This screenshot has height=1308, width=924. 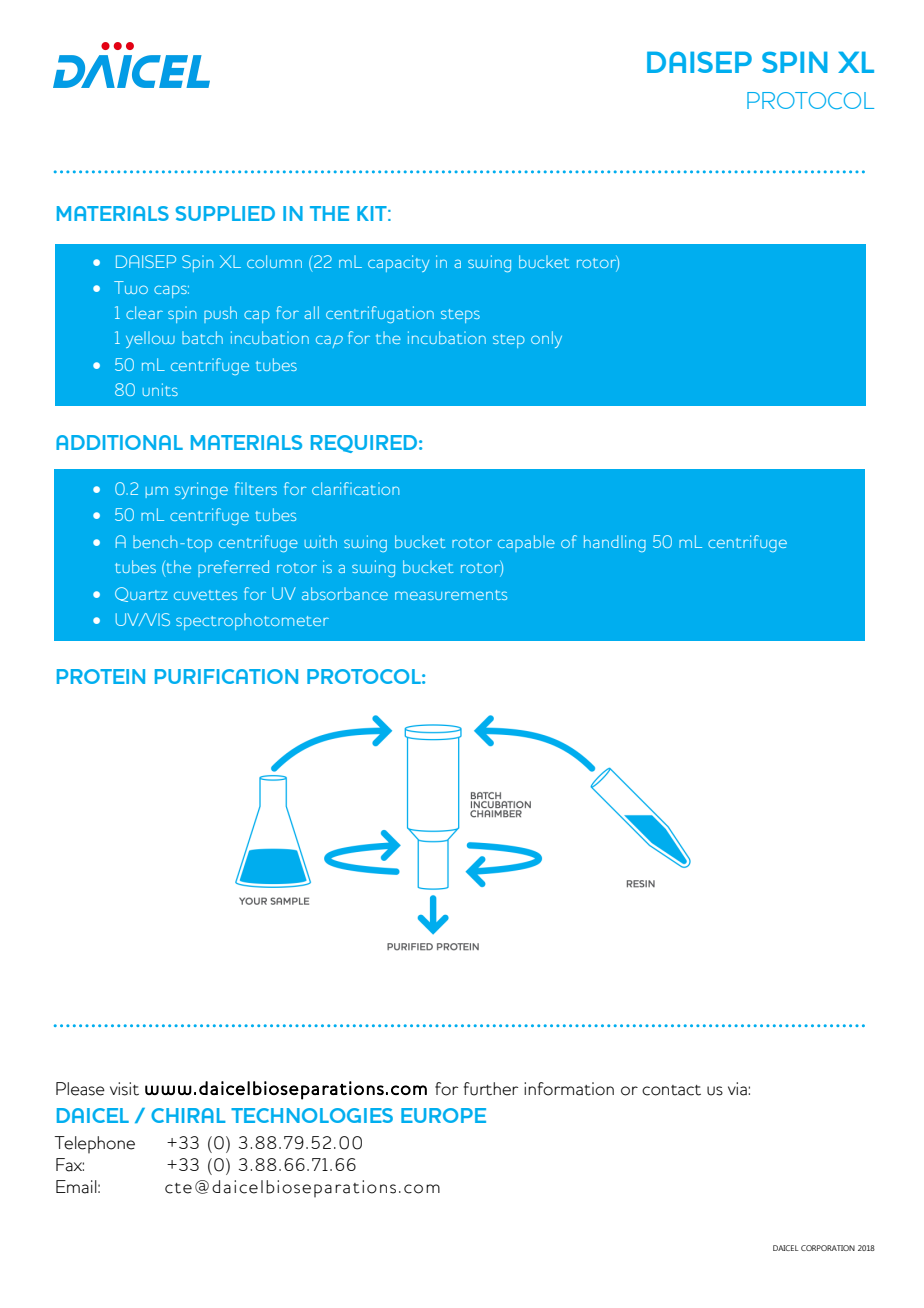 What do you see at coordinates (615, 543) in the screenshot?
I see `handling` at bounding box center [615, 543].
